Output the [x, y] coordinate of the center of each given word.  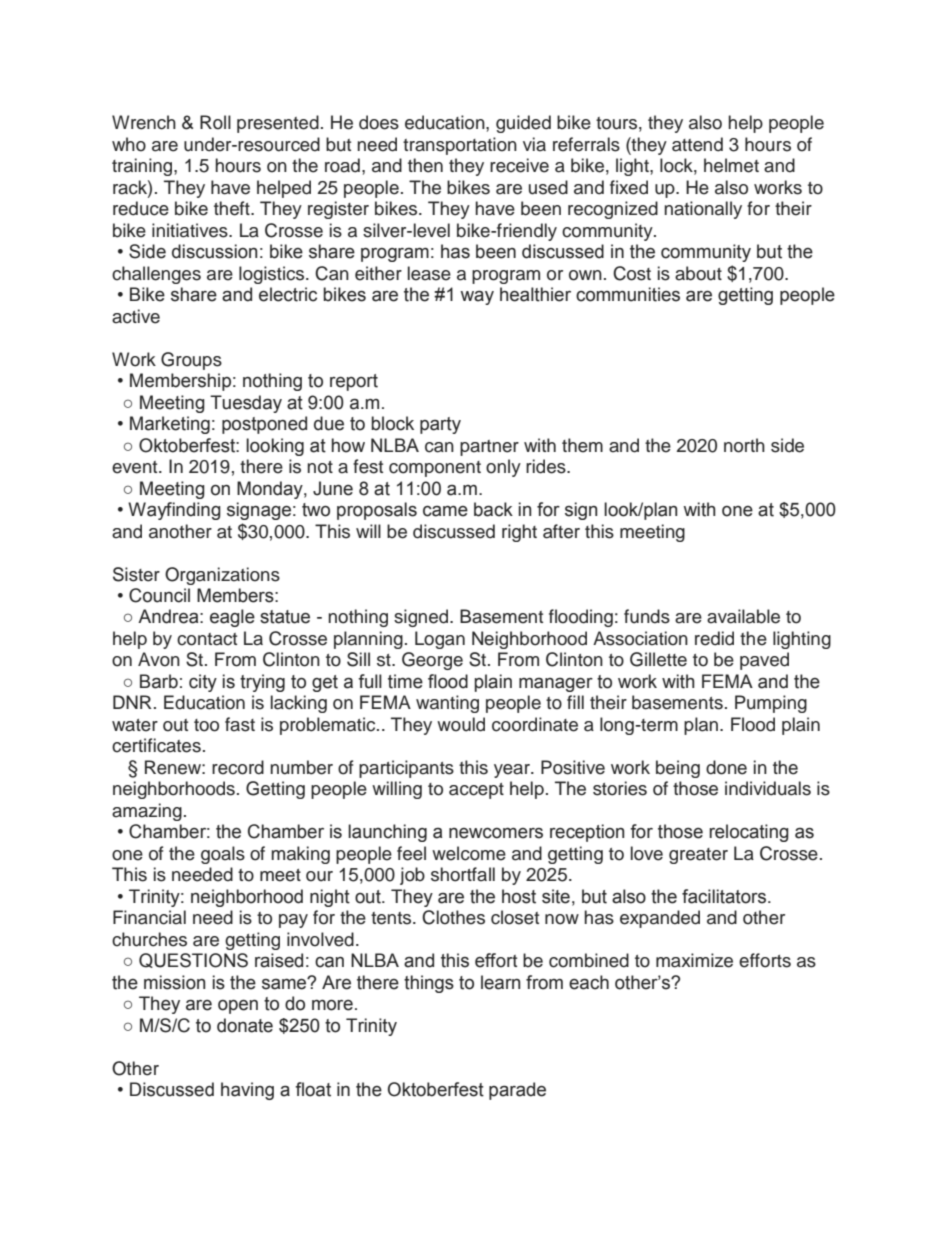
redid [714, 638]
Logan [440, 640]
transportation [460, 146]
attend [697, 144]
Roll [215, 122]
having [247, 1091]
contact [207, 639]
